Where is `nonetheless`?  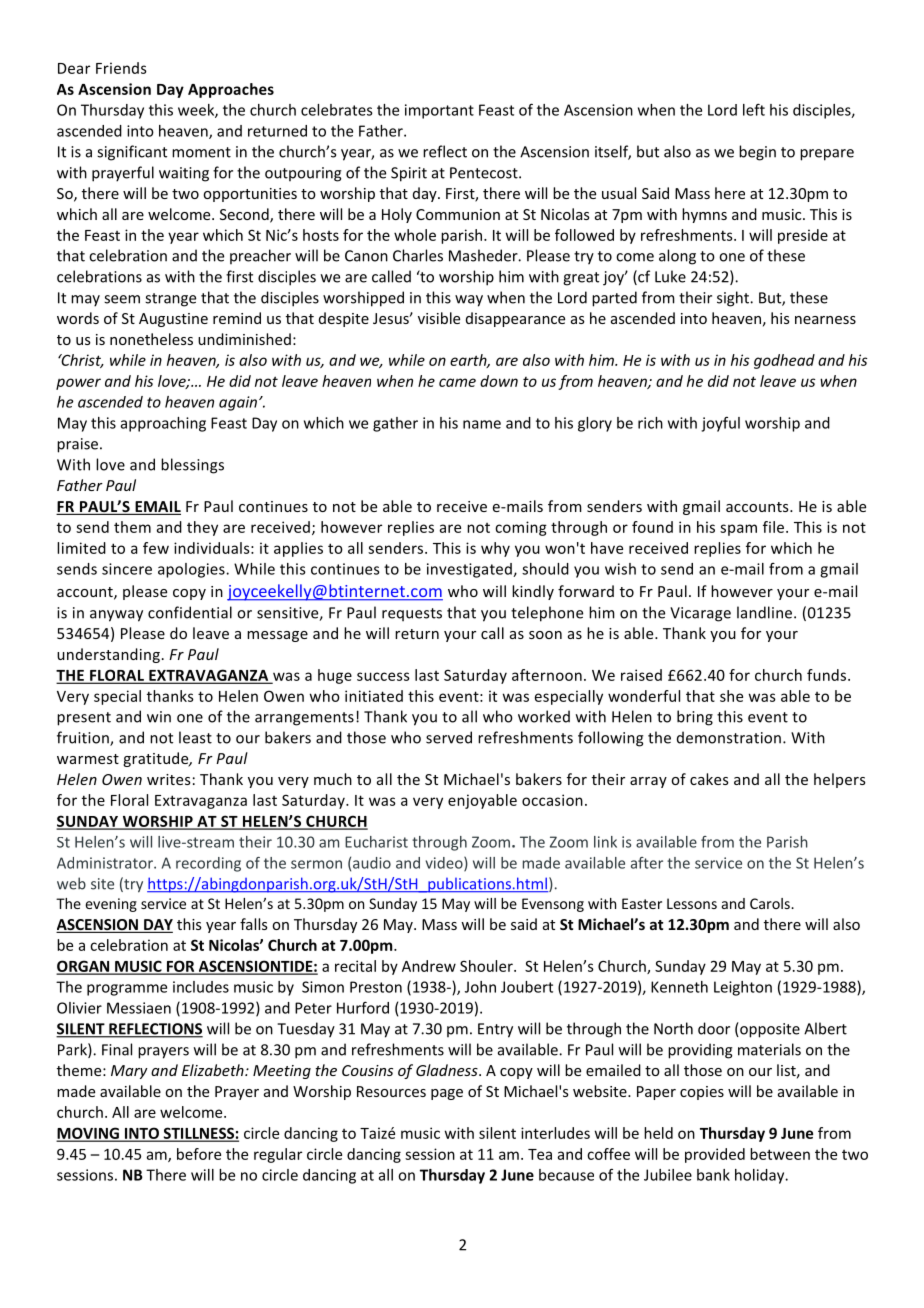 nonetheless is located at coordinates (151, 339).
